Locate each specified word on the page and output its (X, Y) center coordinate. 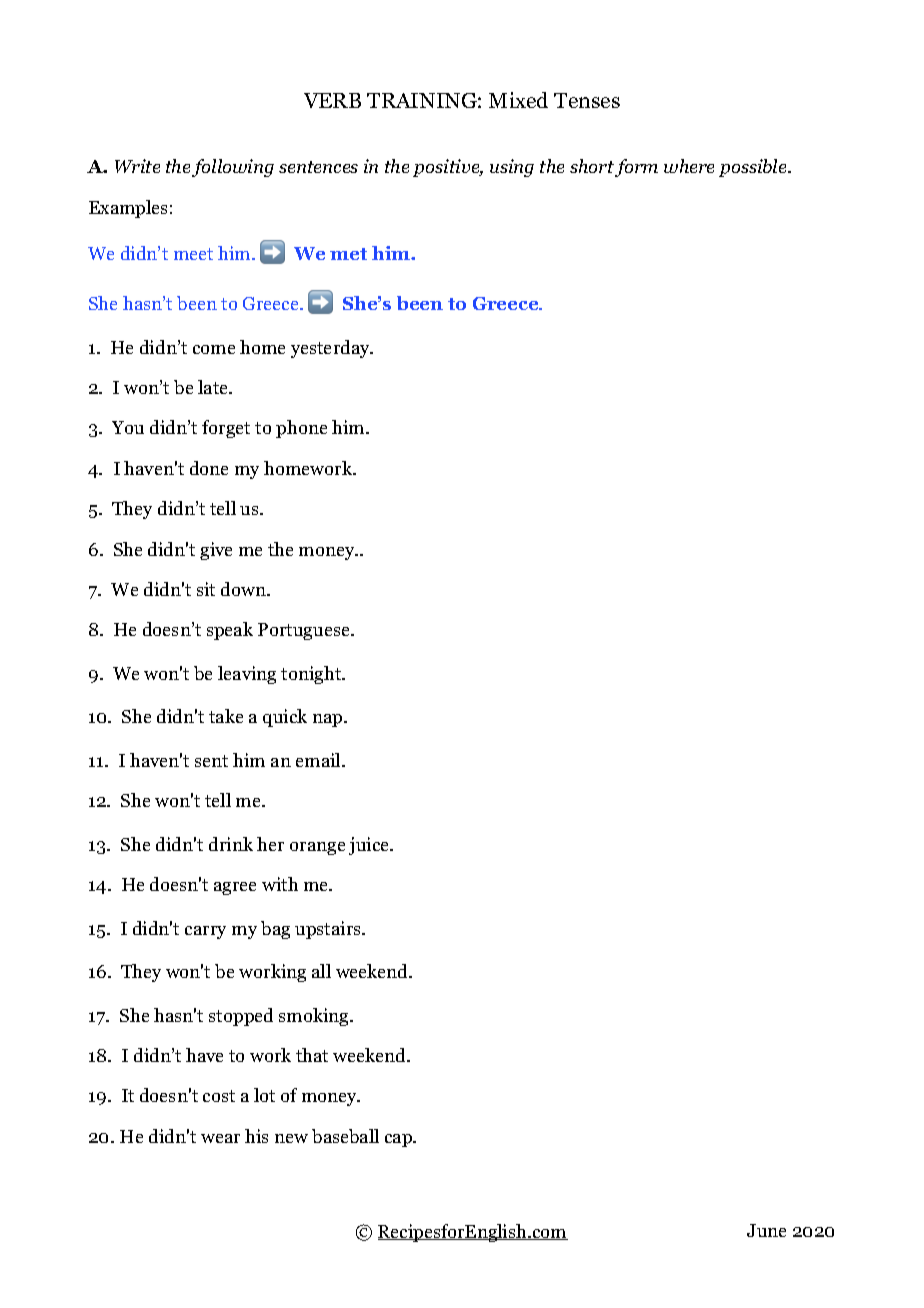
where (689, 166)
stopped (241, 1017)
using (512, 168)
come (214, 349)
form (636, 168)
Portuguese (305, 631)
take (226, 716)
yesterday (332, 349)
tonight (312, 675)
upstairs (329, 930)
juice (370, 846)
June (766, 1230)
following (233, 168)
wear (220, 1138)
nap (329, 720)
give (216, 551)
